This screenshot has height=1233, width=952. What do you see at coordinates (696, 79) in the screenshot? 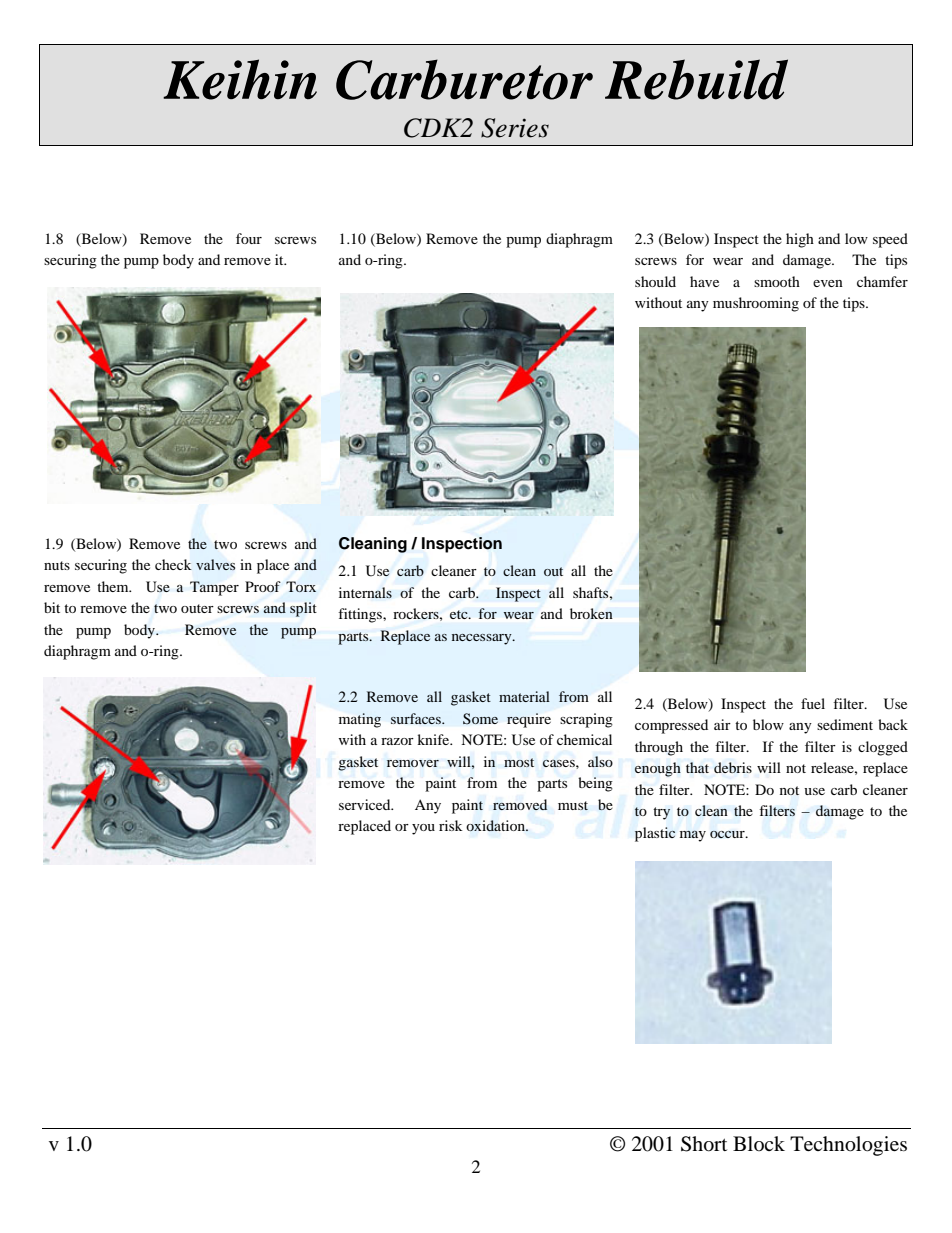
I see `Rebuild` at bounding box center [696, 79].
